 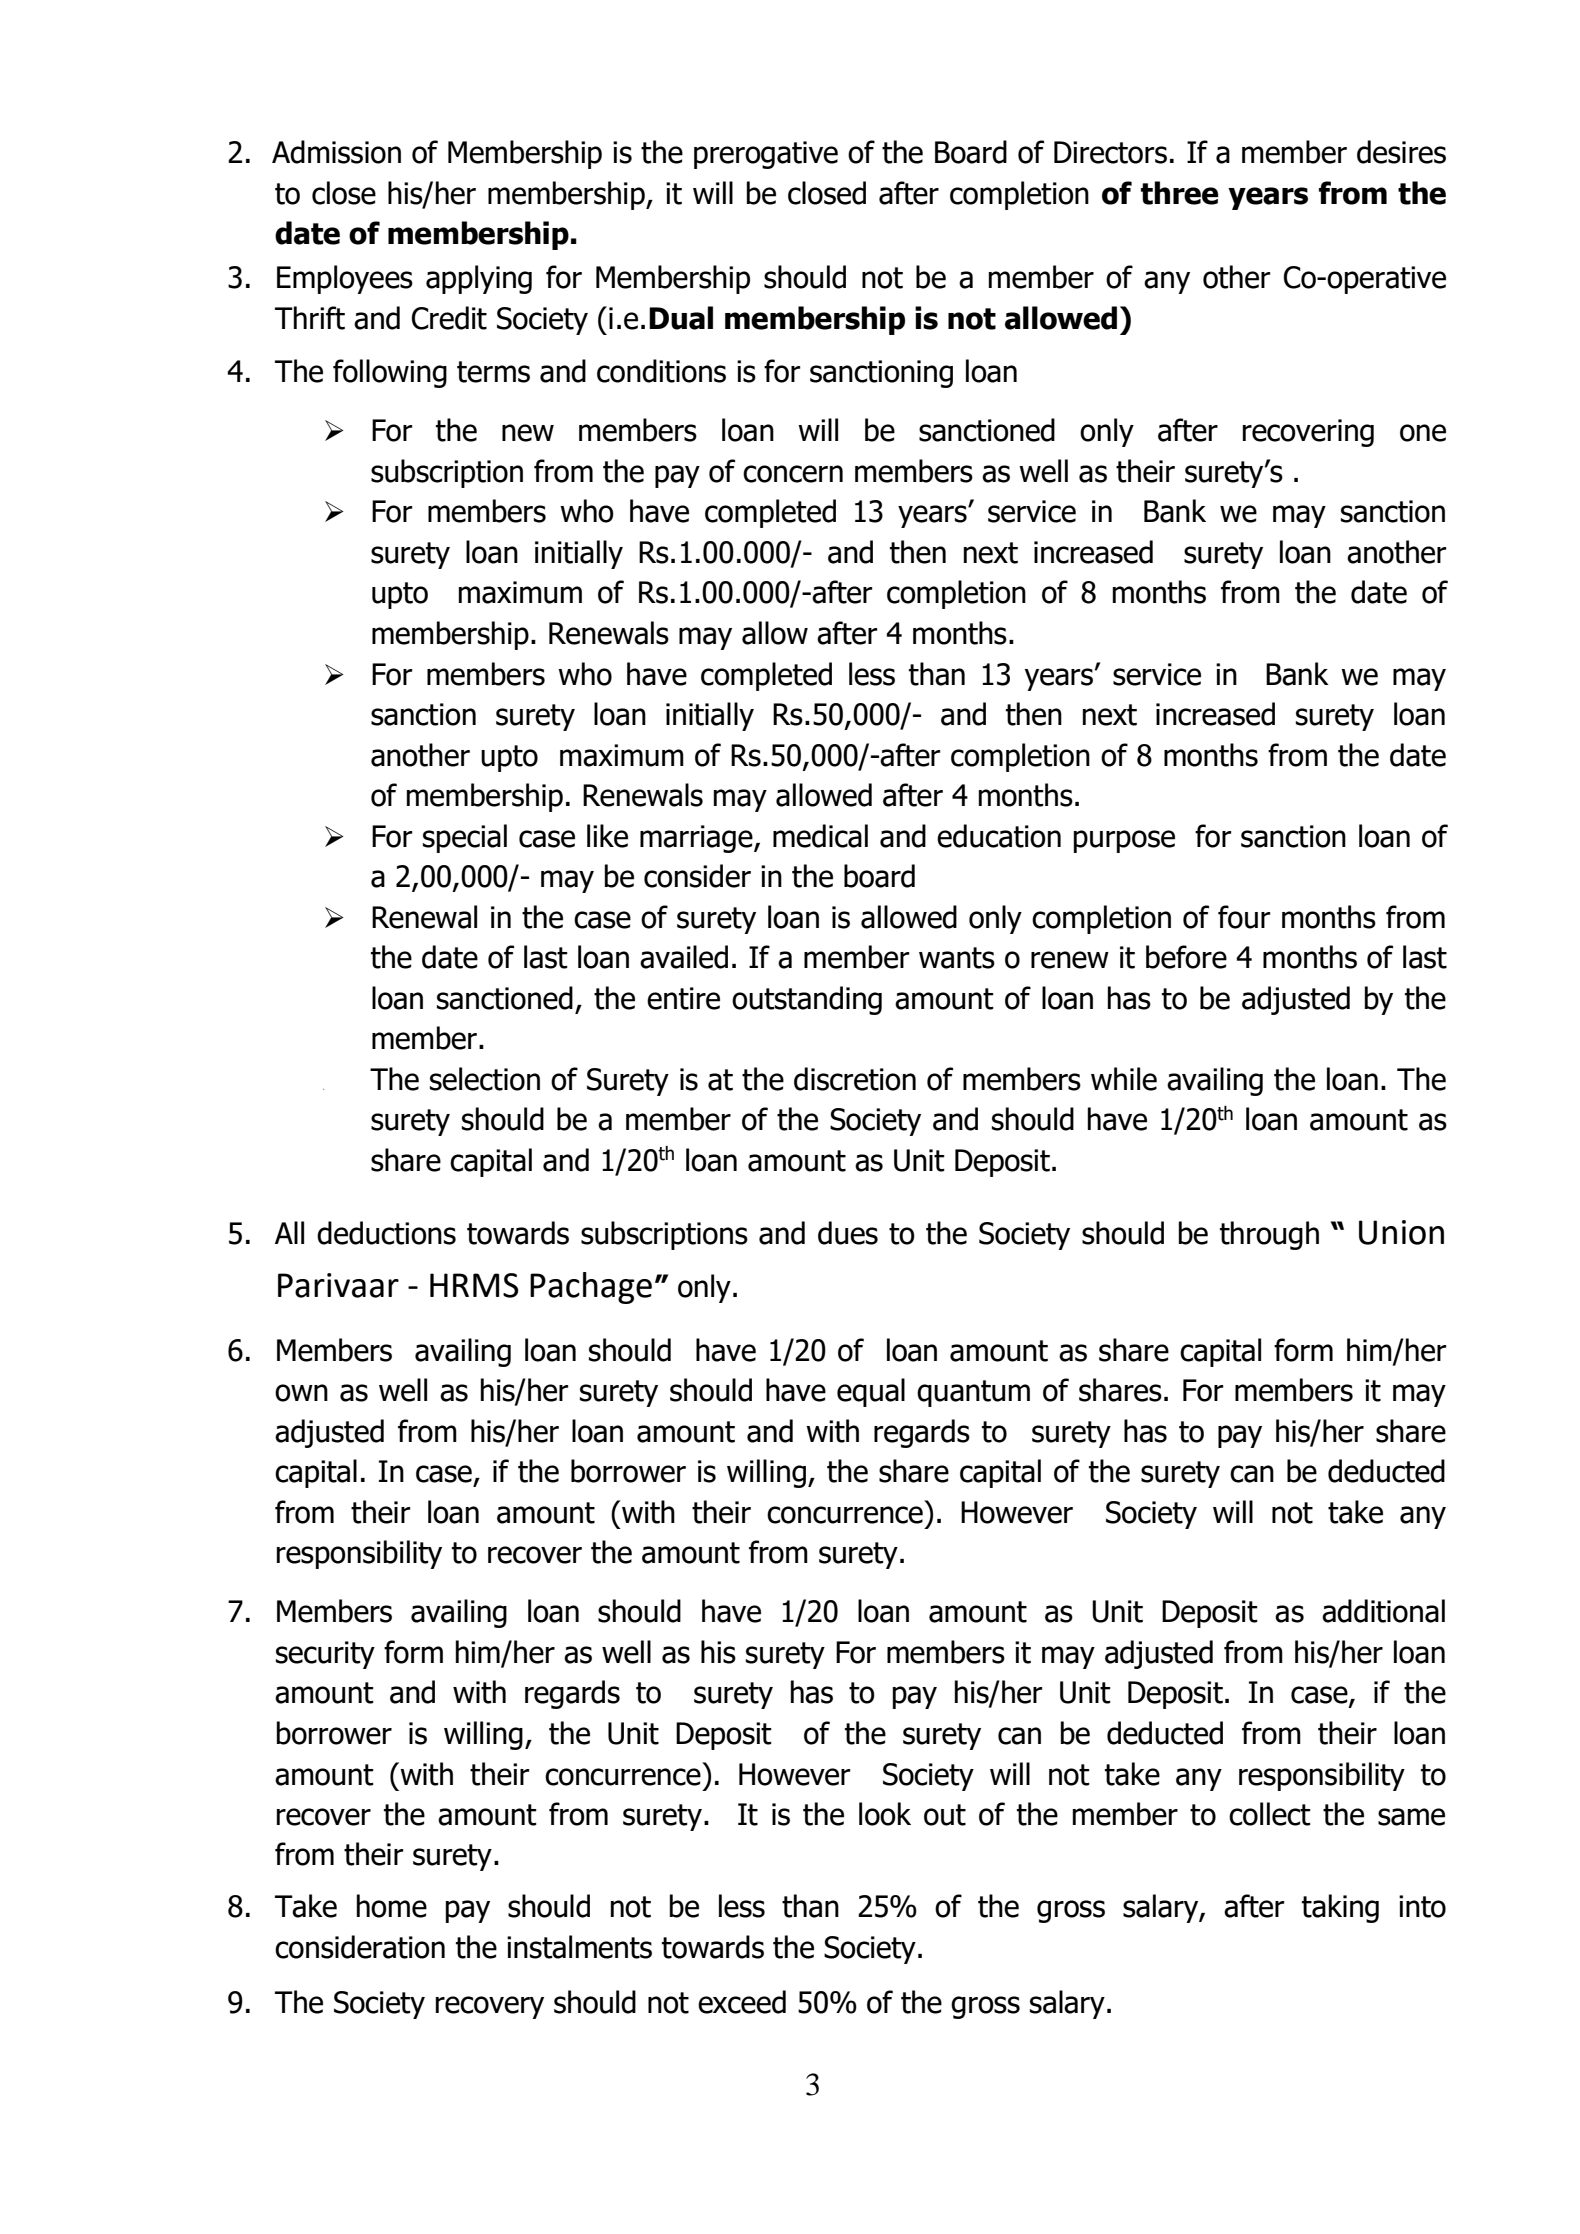 I want to click on while, so click(x=1124, y=1079).
